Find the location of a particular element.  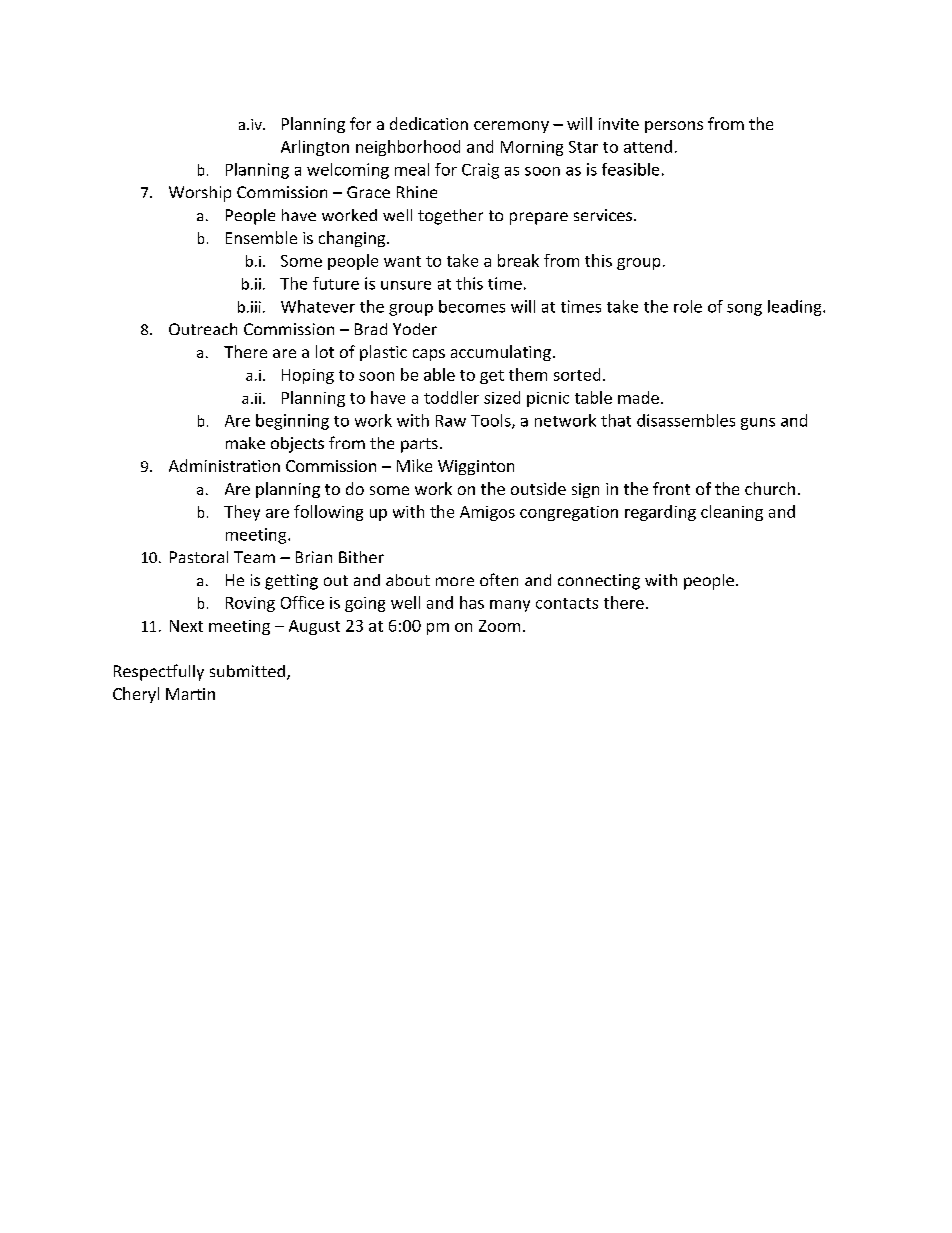

persons is located at coordinates (674, 127).
